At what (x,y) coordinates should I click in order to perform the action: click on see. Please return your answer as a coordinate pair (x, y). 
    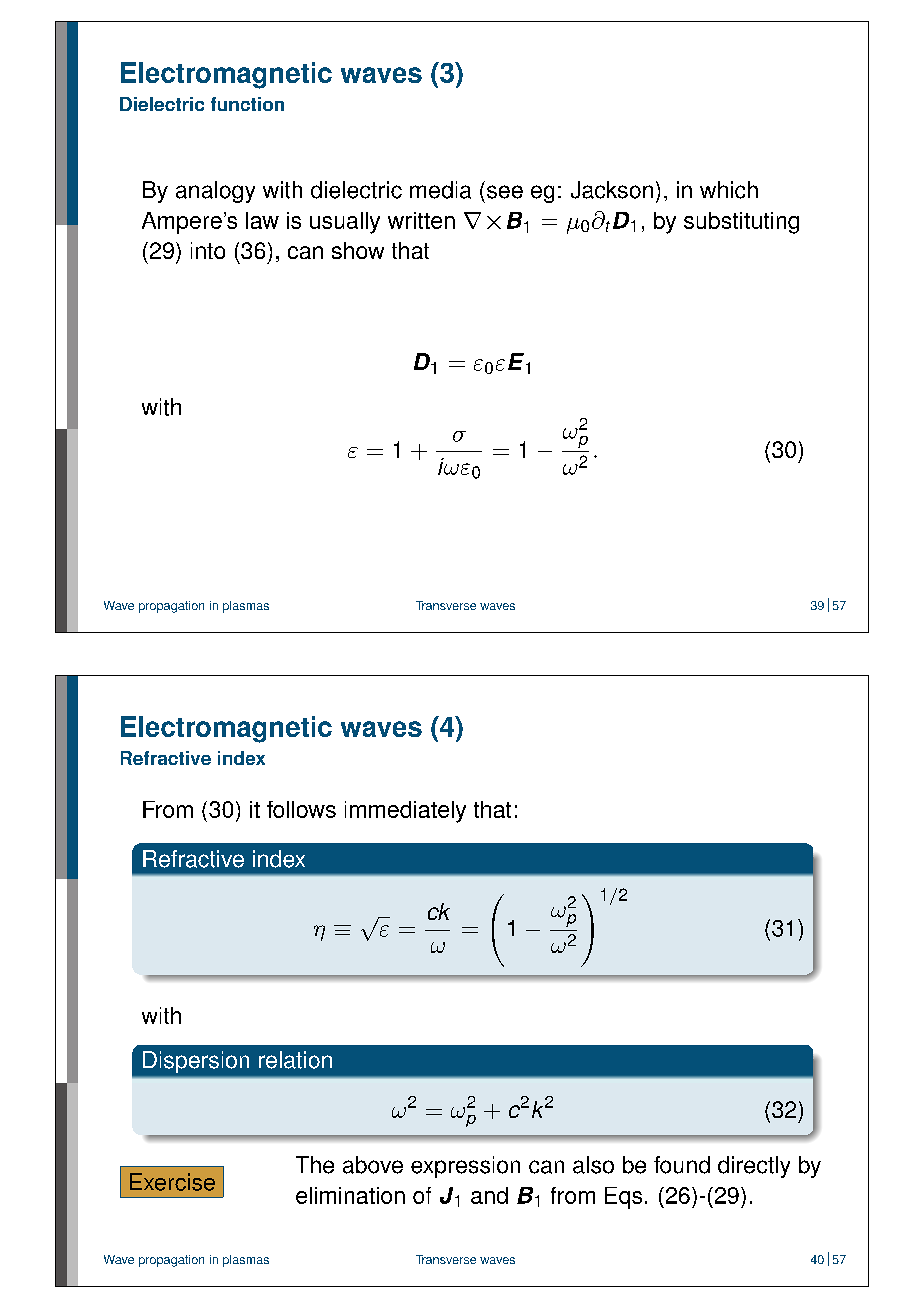
    Looking at the image, I should click on (505, 192).
